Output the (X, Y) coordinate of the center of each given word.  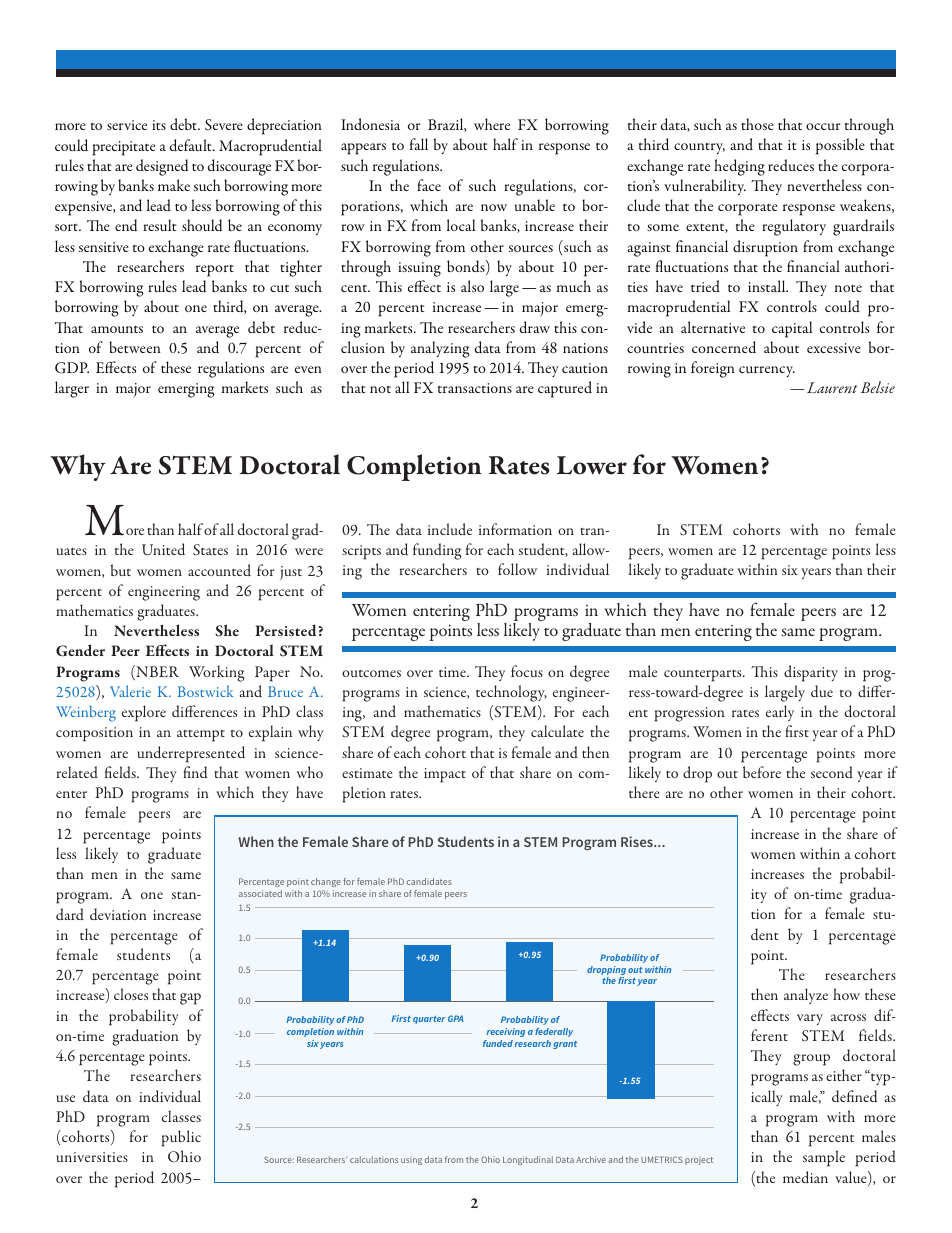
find (195, 772)
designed (162, 167)
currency (767, 371)
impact (445, 775)
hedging (739, 167)
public (181, 1138)
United (163, 549)
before (762, 772)
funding (437, 551)
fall (419, 144)
